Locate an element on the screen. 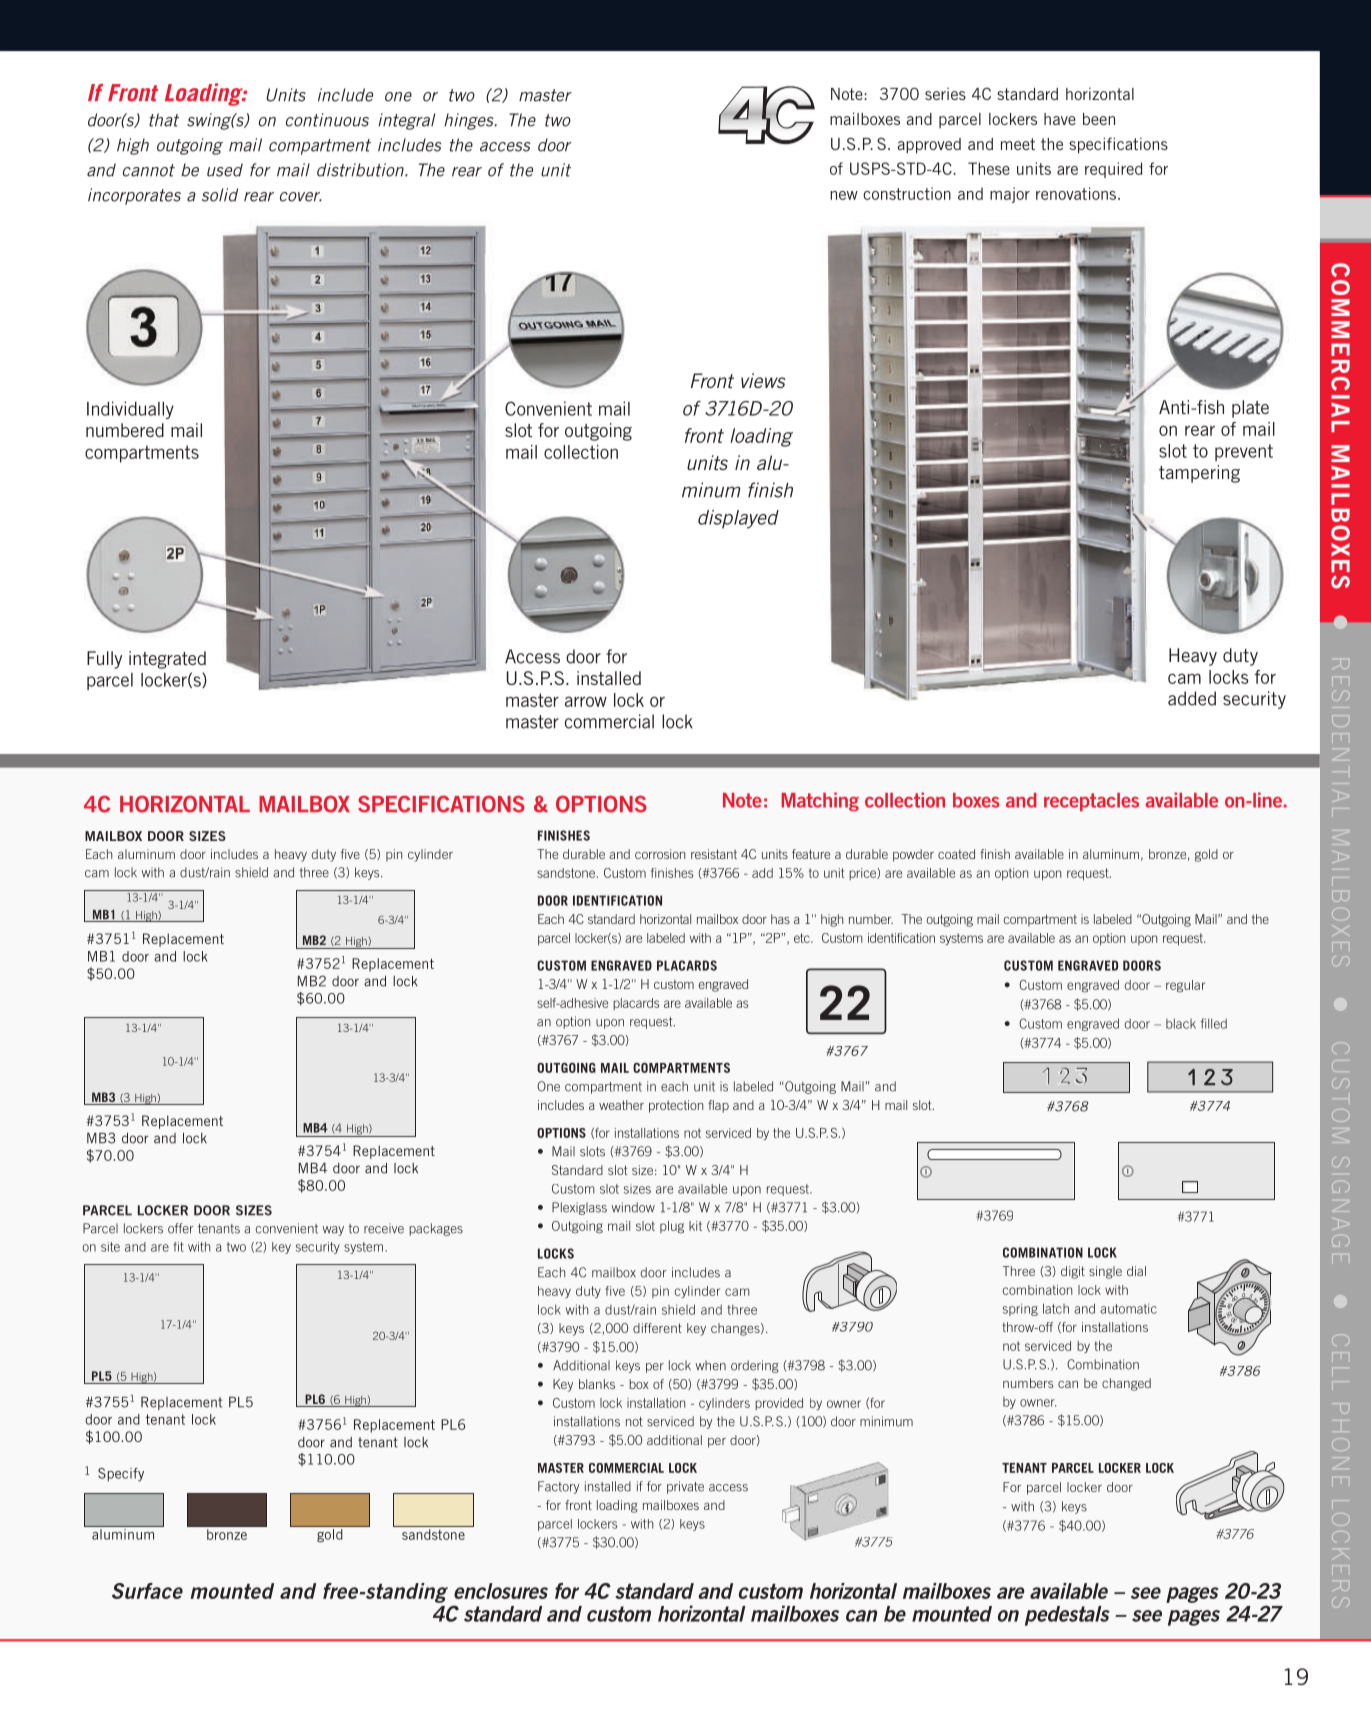  views is located at coordinates (763, 380).
